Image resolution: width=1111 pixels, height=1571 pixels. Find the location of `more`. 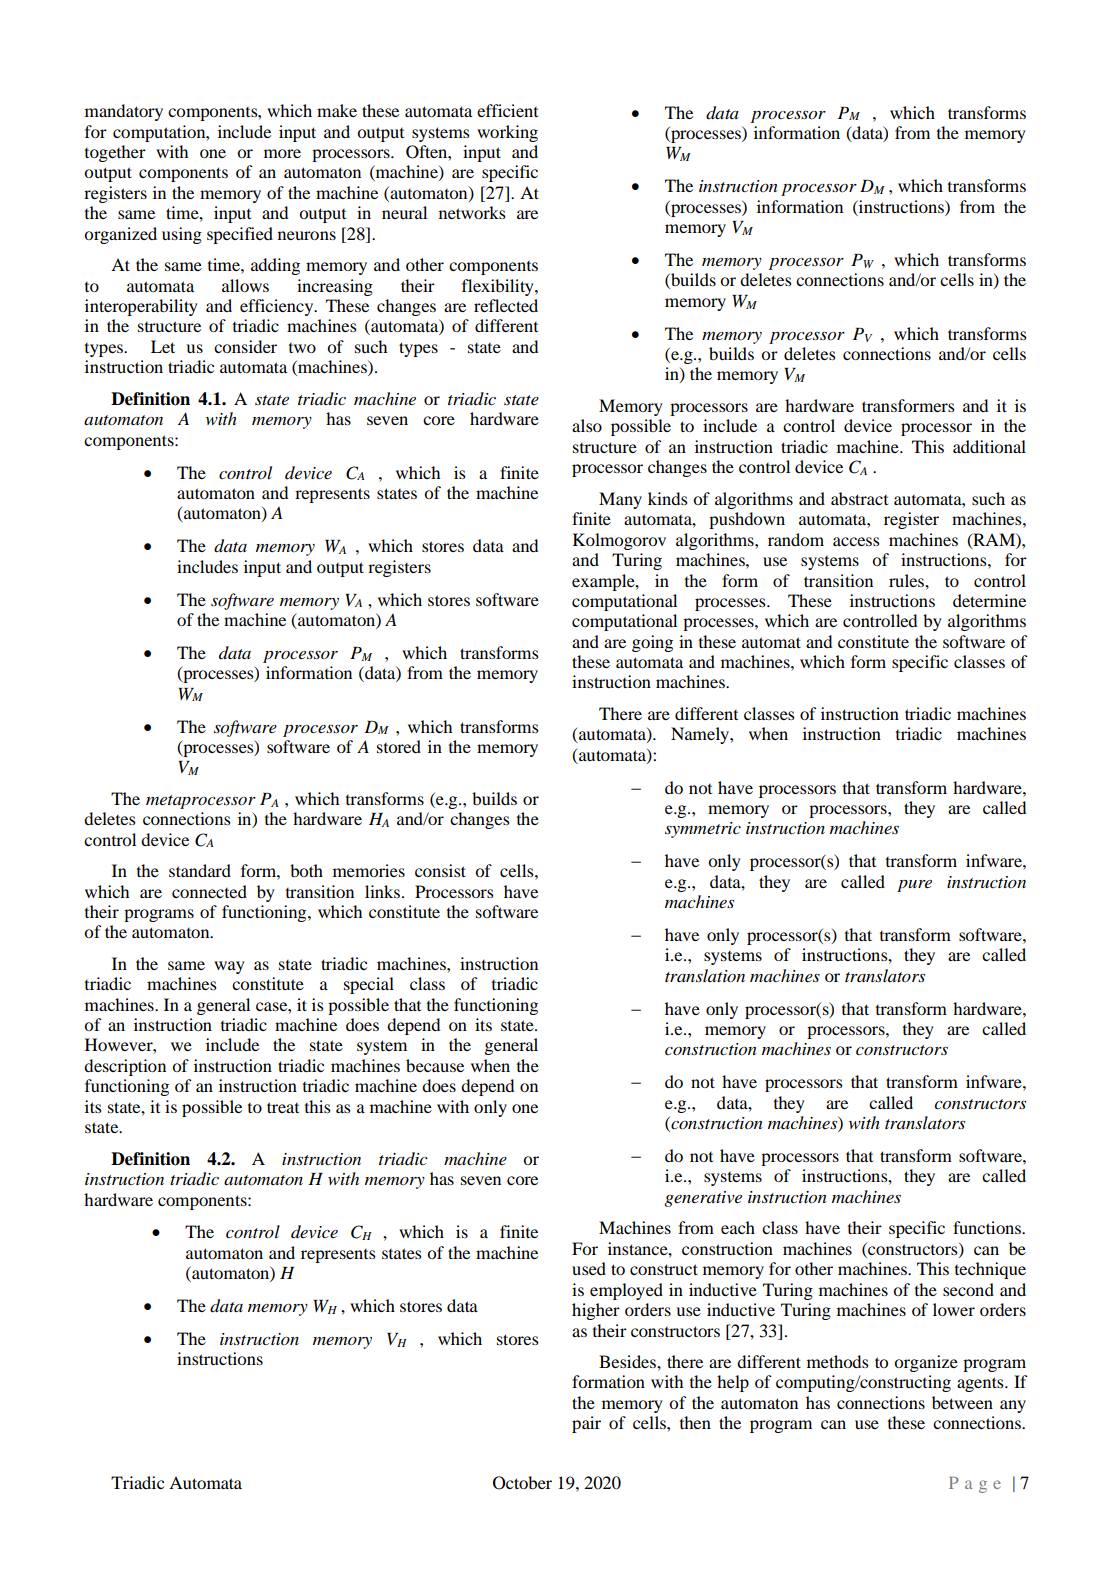

more is located at coordinates (282, 153).
